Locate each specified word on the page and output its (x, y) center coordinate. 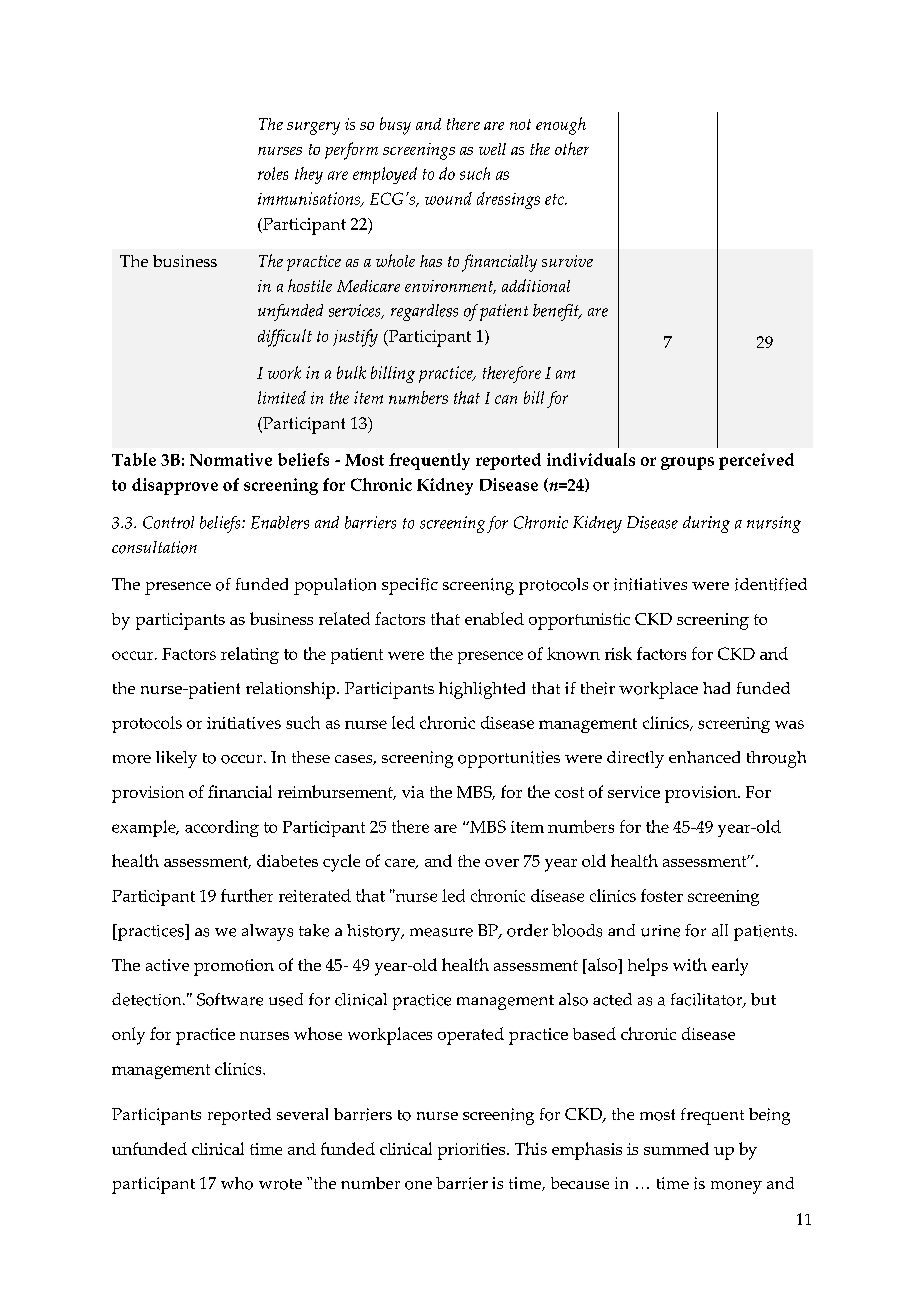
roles (273, 173)
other (572, 148)
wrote (280, 1184)
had (716, 688)
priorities (473, 1151)
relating (250, 655)
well (492, 149)
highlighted (482, 690)
